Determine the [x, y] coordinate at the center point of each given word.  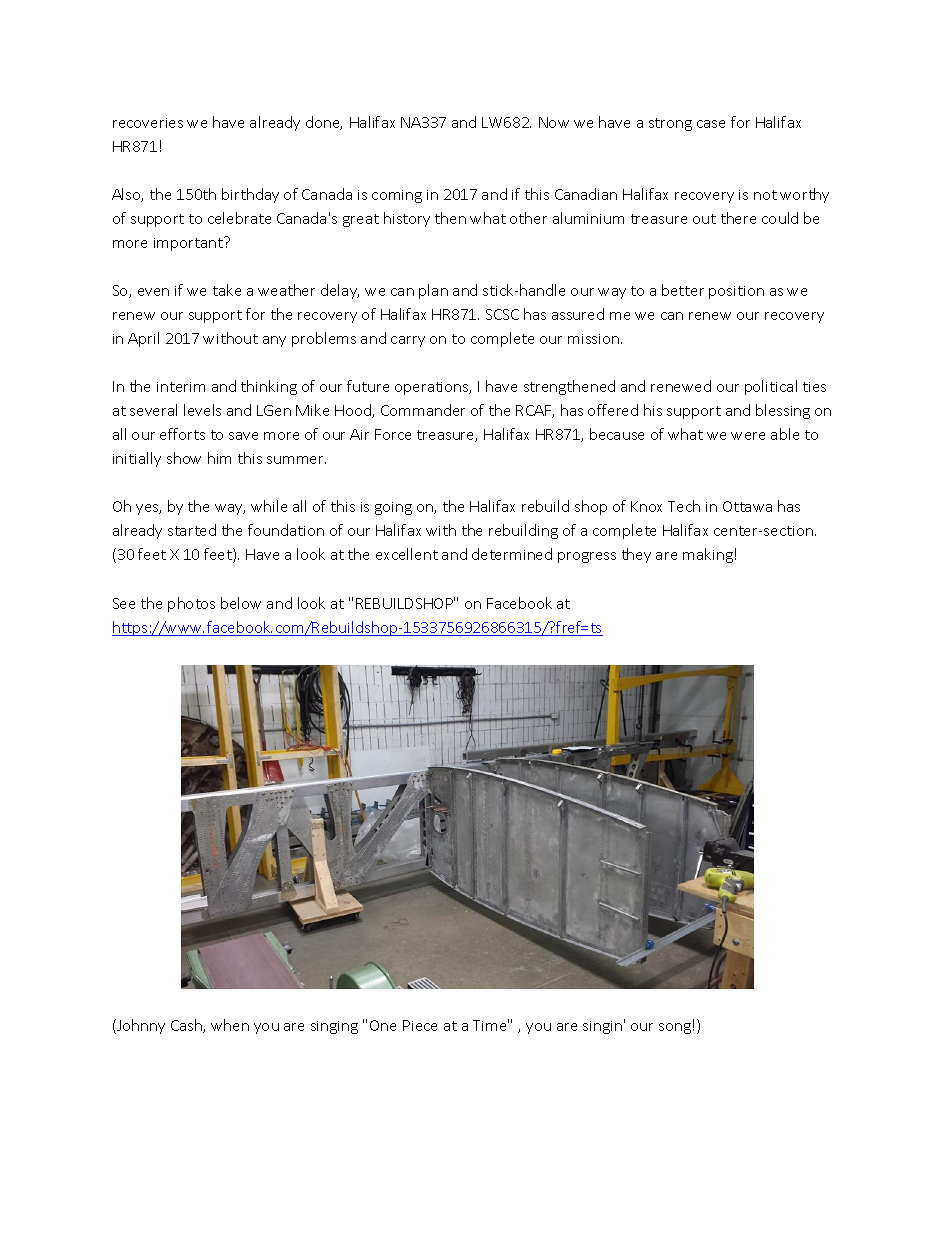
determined [512, 554]
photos [191, 604]
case [711, 124]
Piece [420, 1025]
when [230, 1025]
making [708, 555]
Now [554, 122]
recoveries [148, 123]
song [675, 1028]
